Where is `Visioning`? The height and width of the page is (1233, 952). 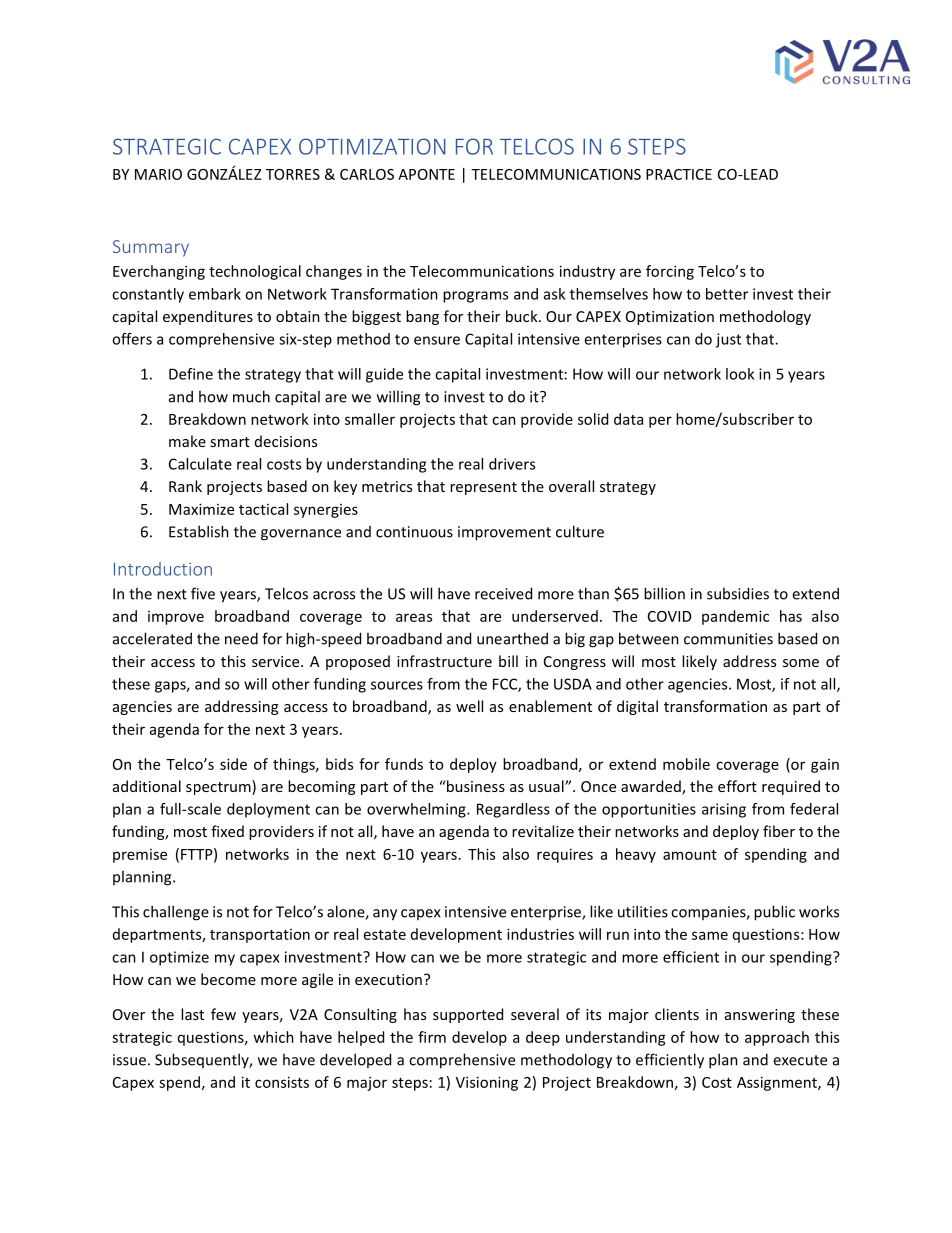
Visioning is located at coordinates (487, 1083).
